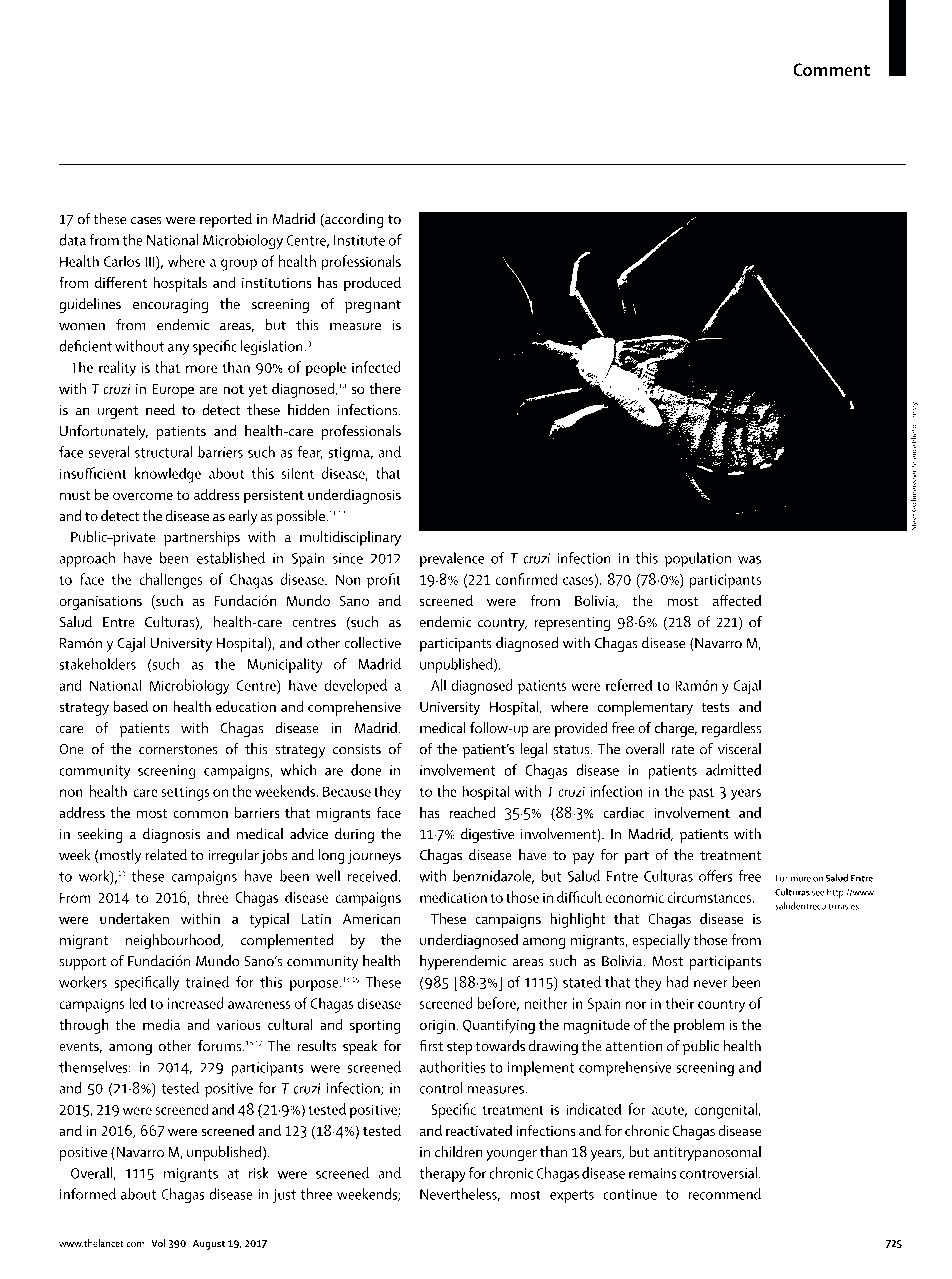 The image size is (952, 1279). I want to click on collective, so click(372, 643).
